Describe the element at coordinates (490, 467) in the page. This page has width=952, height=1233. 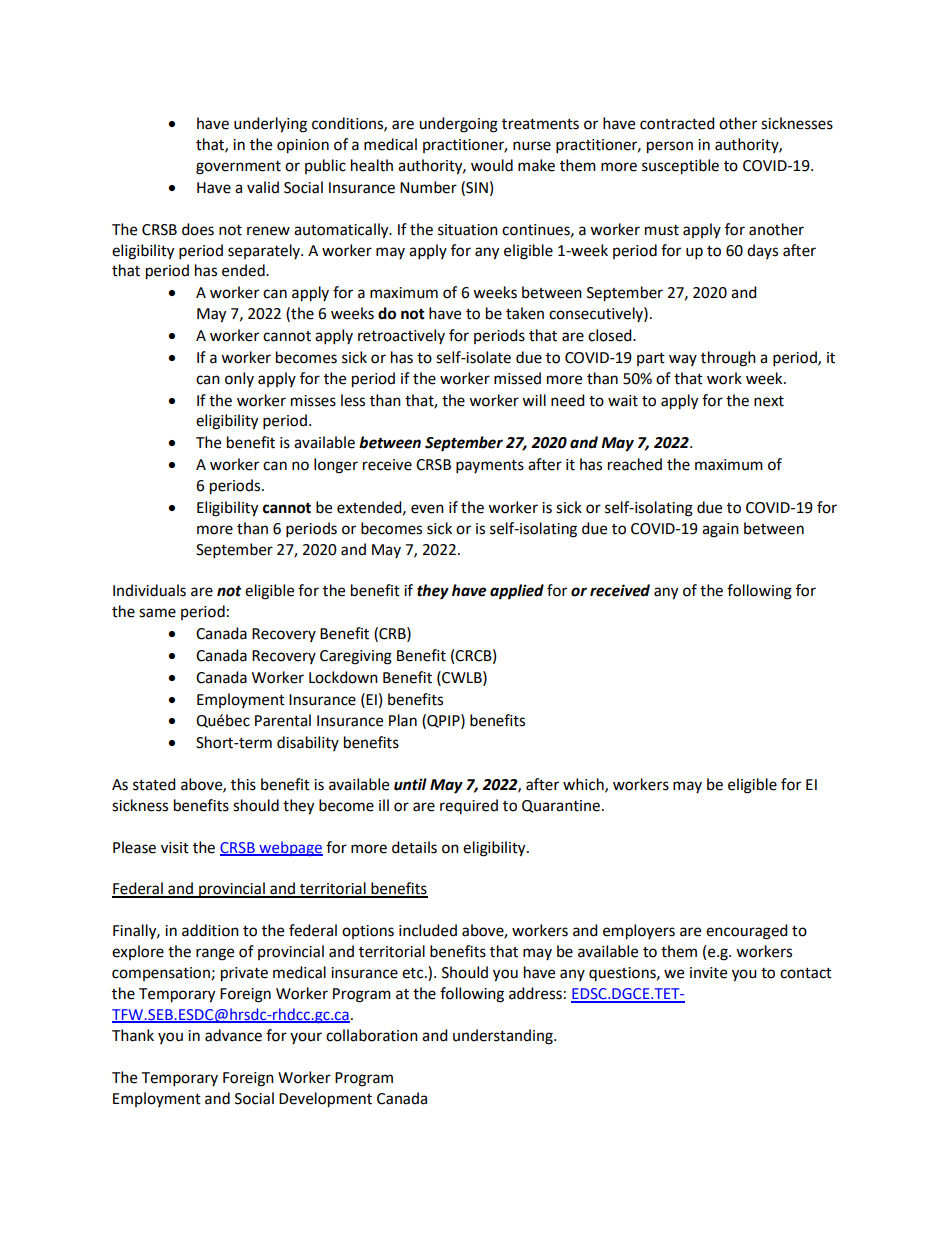
I see `payments` at that location.
